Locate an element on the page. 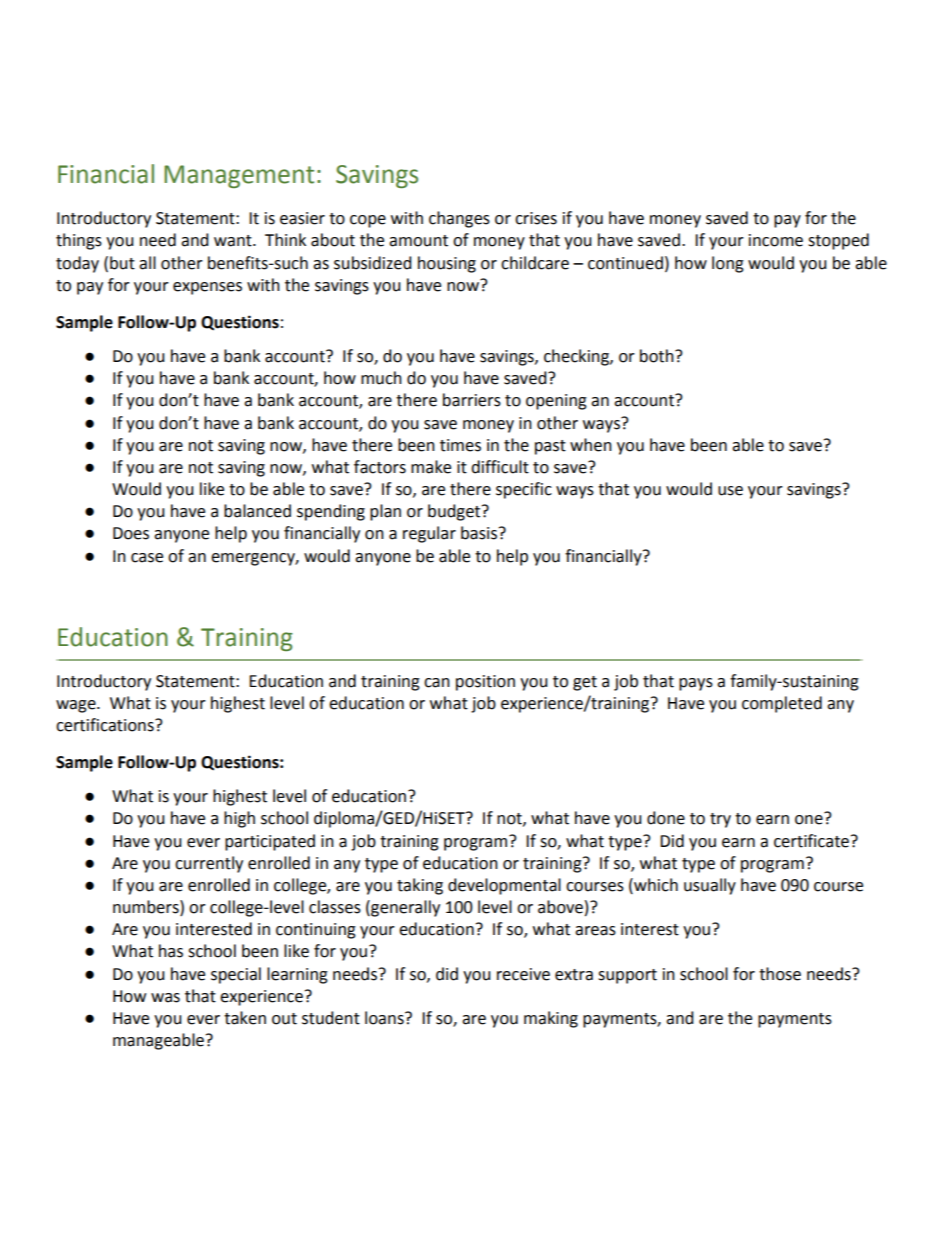 The height and width of the page is (1233, 952). certifications is located at coordinates (106, 725).
